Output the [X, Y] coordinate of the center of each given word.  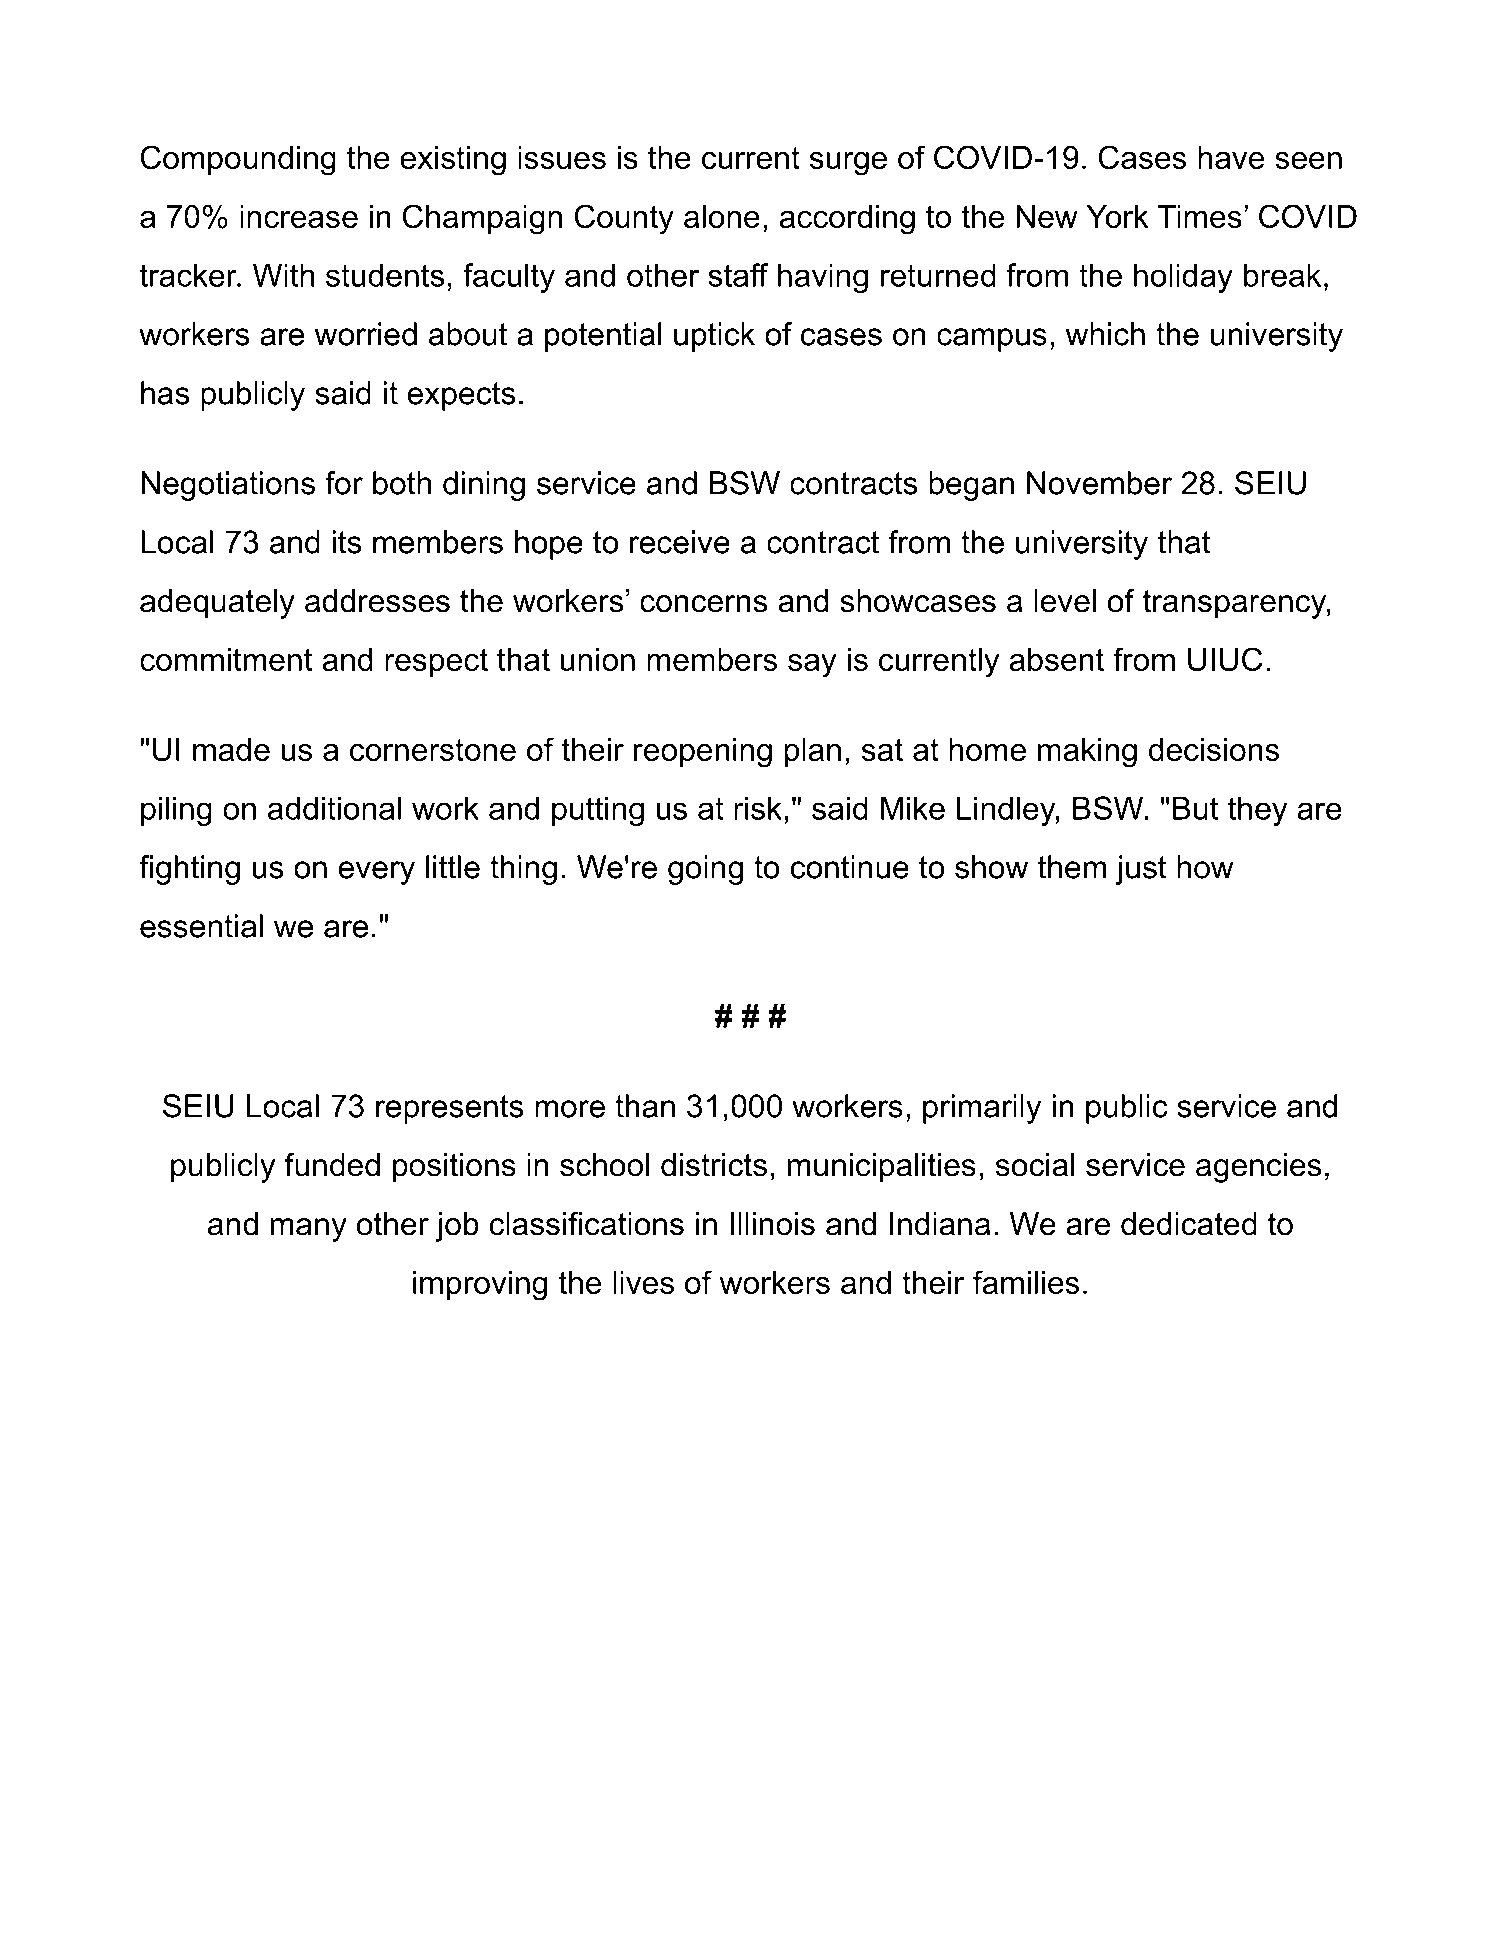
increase [299, 216]
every [376, 873]
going [705, 870]
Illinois [772, 1224]
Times [1199, 216]
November [1099, 483]
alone [722, 216]
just [1141, 870]
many [309, 1230]
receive [680, 542]
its [347, 542]
